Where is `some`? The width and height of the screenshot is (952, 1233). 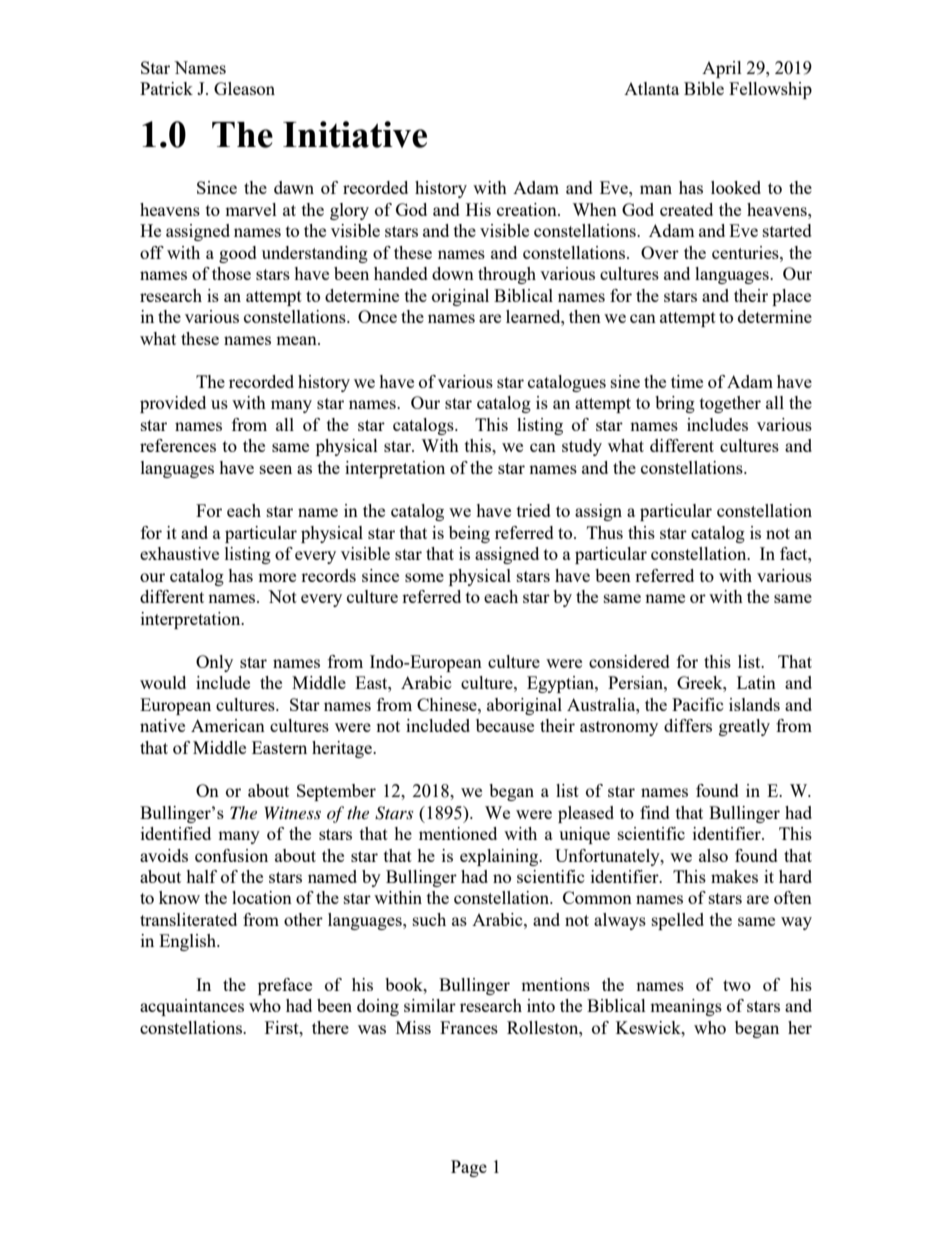 some is located at coordinates (424, 577).
